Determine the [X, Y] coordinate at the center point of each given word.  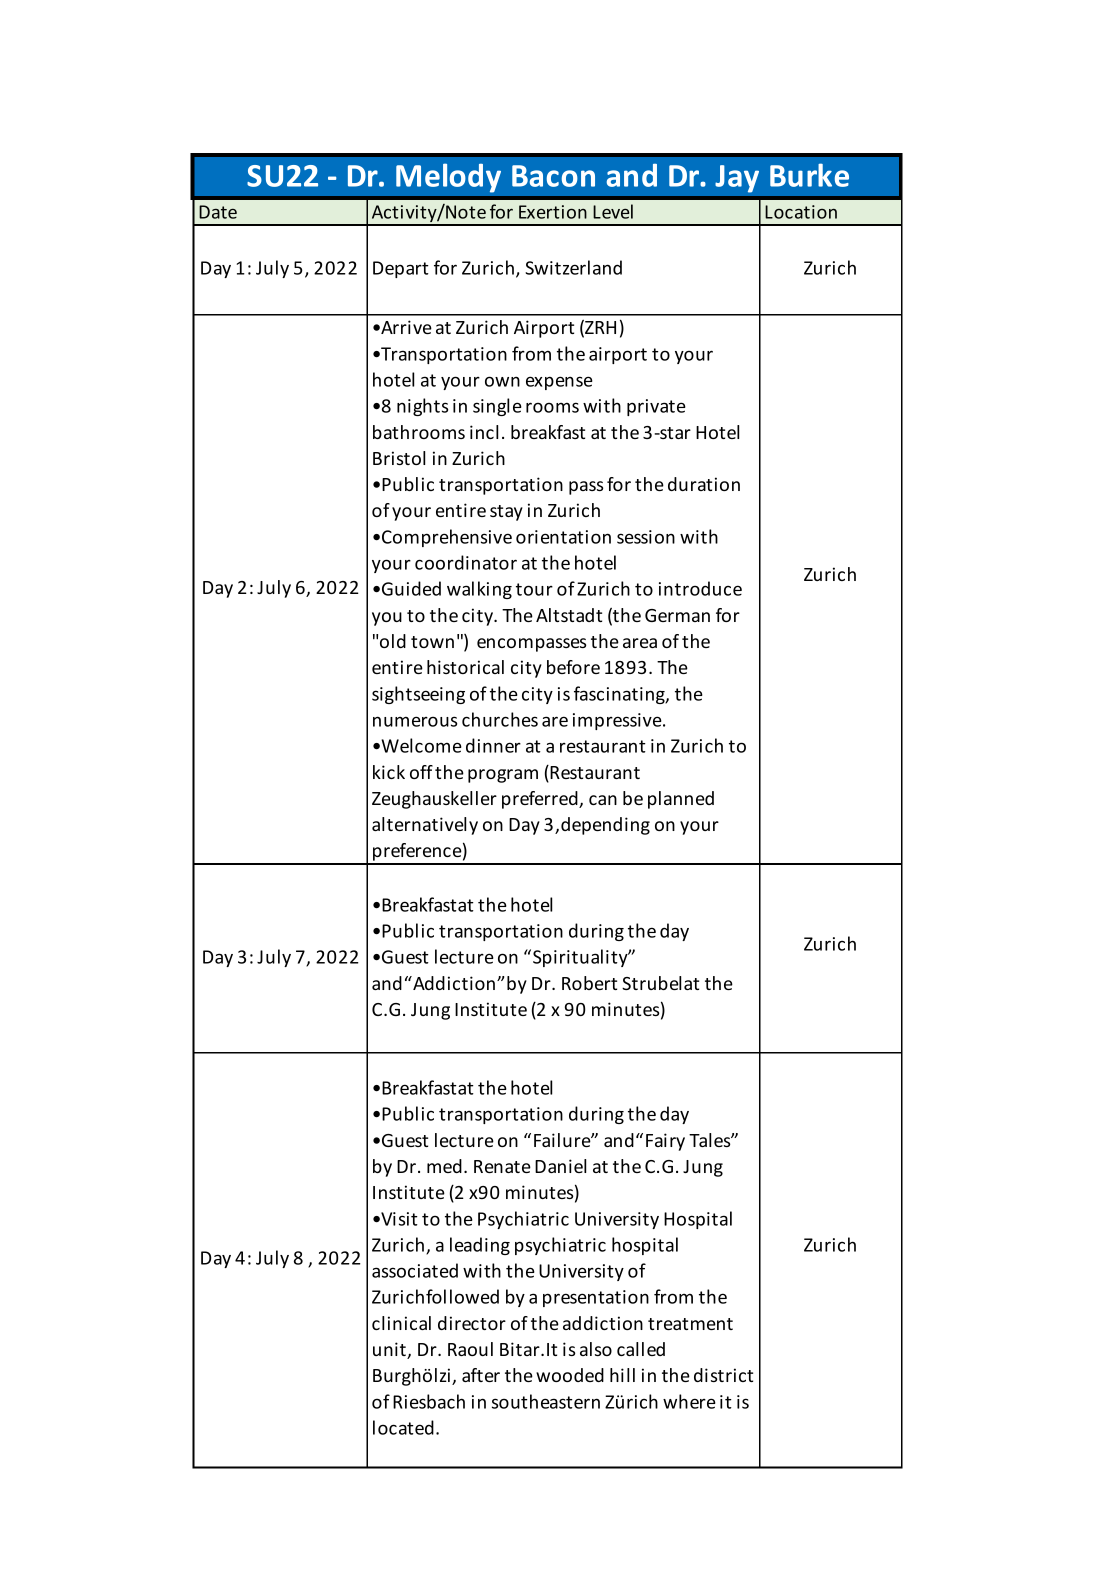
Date [218, 212]
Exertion [553, 212]
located [403, 1427]
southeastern [546, 1401]
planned [681, 800]
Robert [589, 983]
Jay [737, 179]
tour [534, 589]
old [393, 641]
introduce [700, 588]
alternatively [425, 826]
